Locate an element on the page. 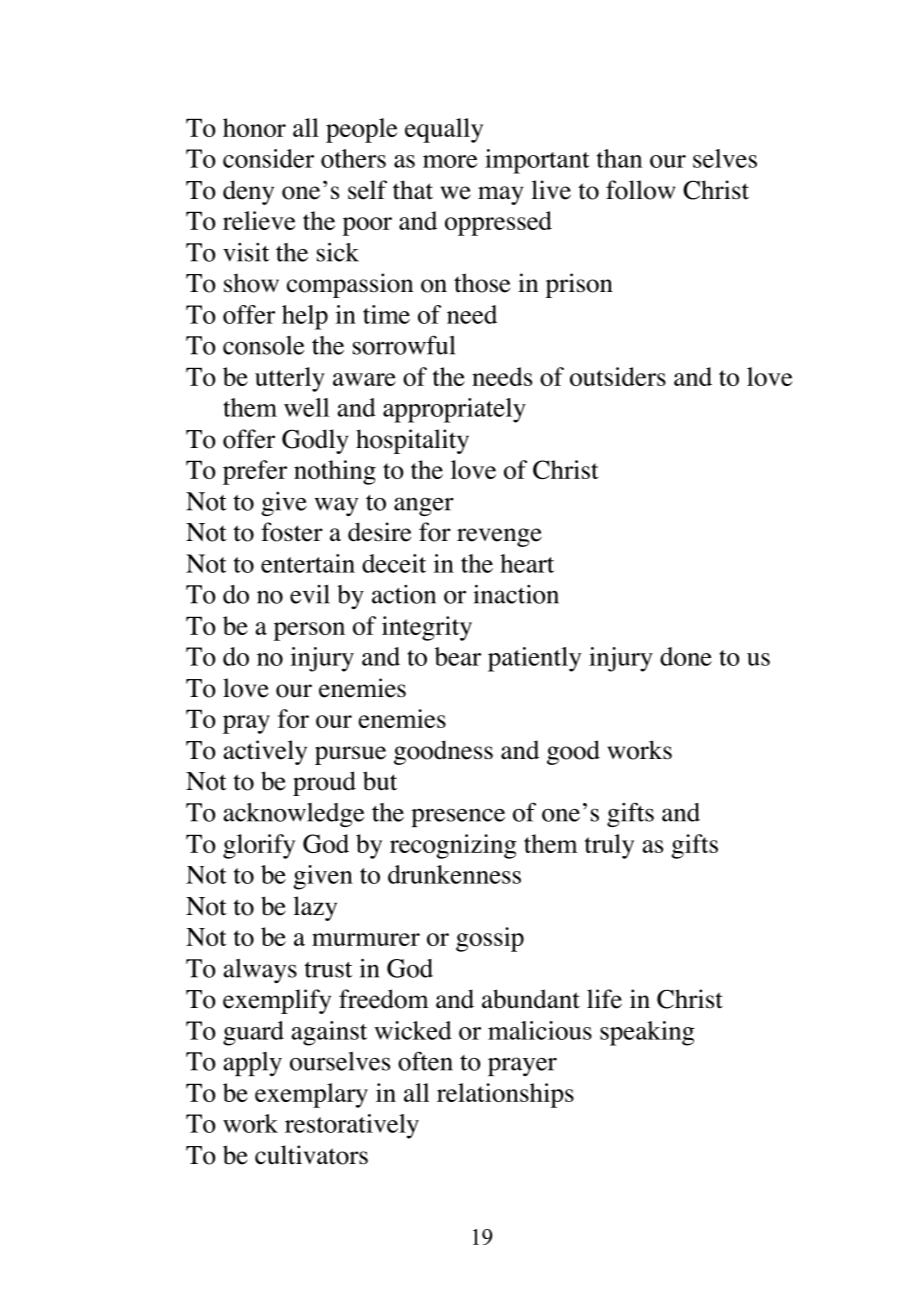 This document has width=924, height=1294. done is located at coordinates (686, 656).
